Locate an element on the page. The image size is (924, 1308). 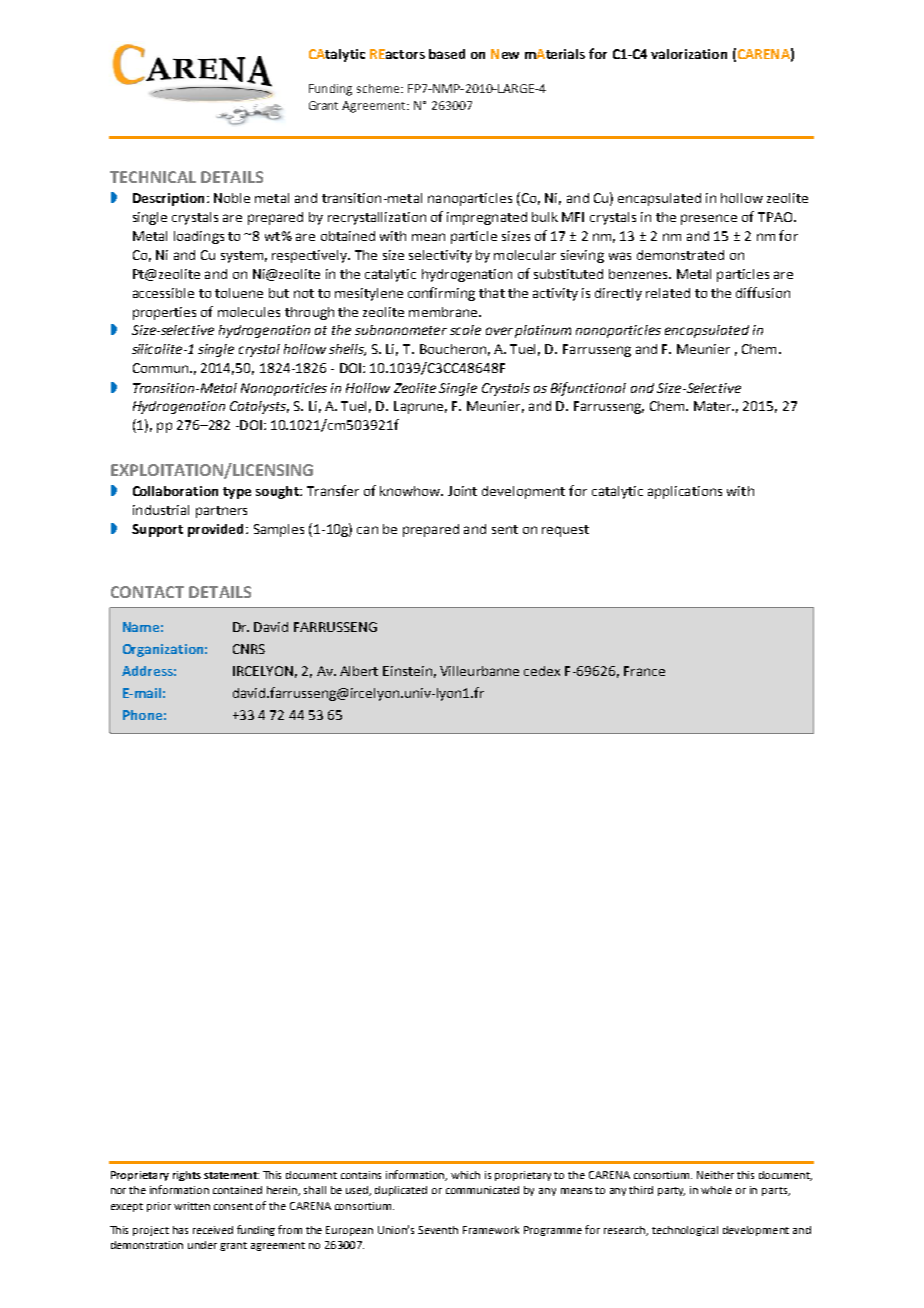
presence is located at coordinates (709, 219).
